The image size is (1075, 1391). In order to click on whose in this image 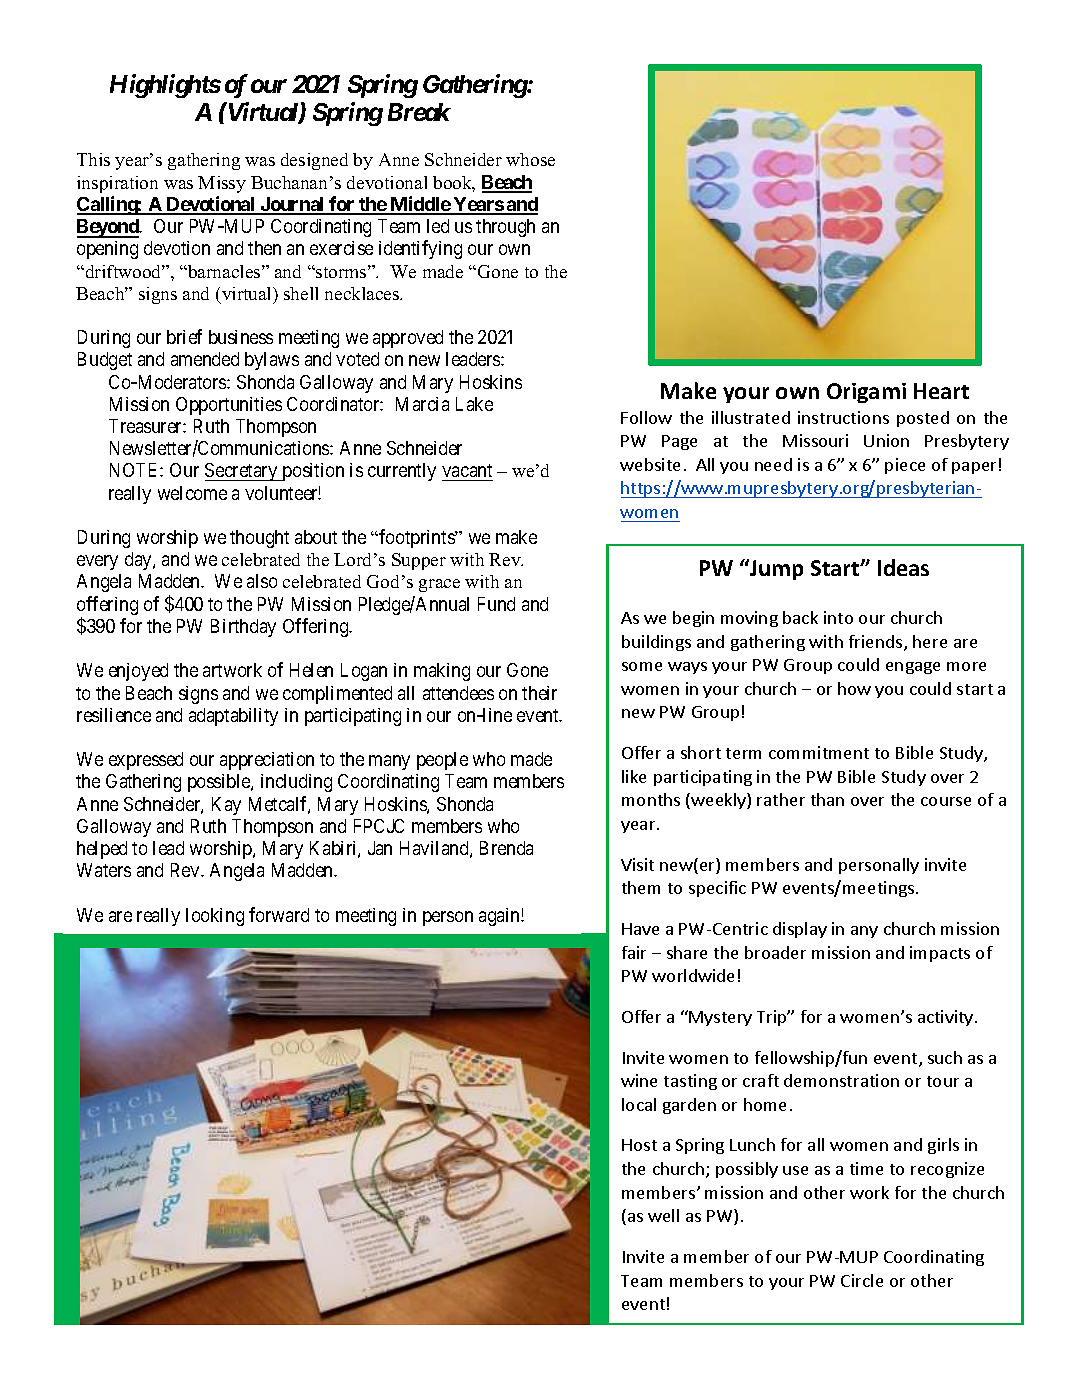, I will do `click(530, 159)`.
